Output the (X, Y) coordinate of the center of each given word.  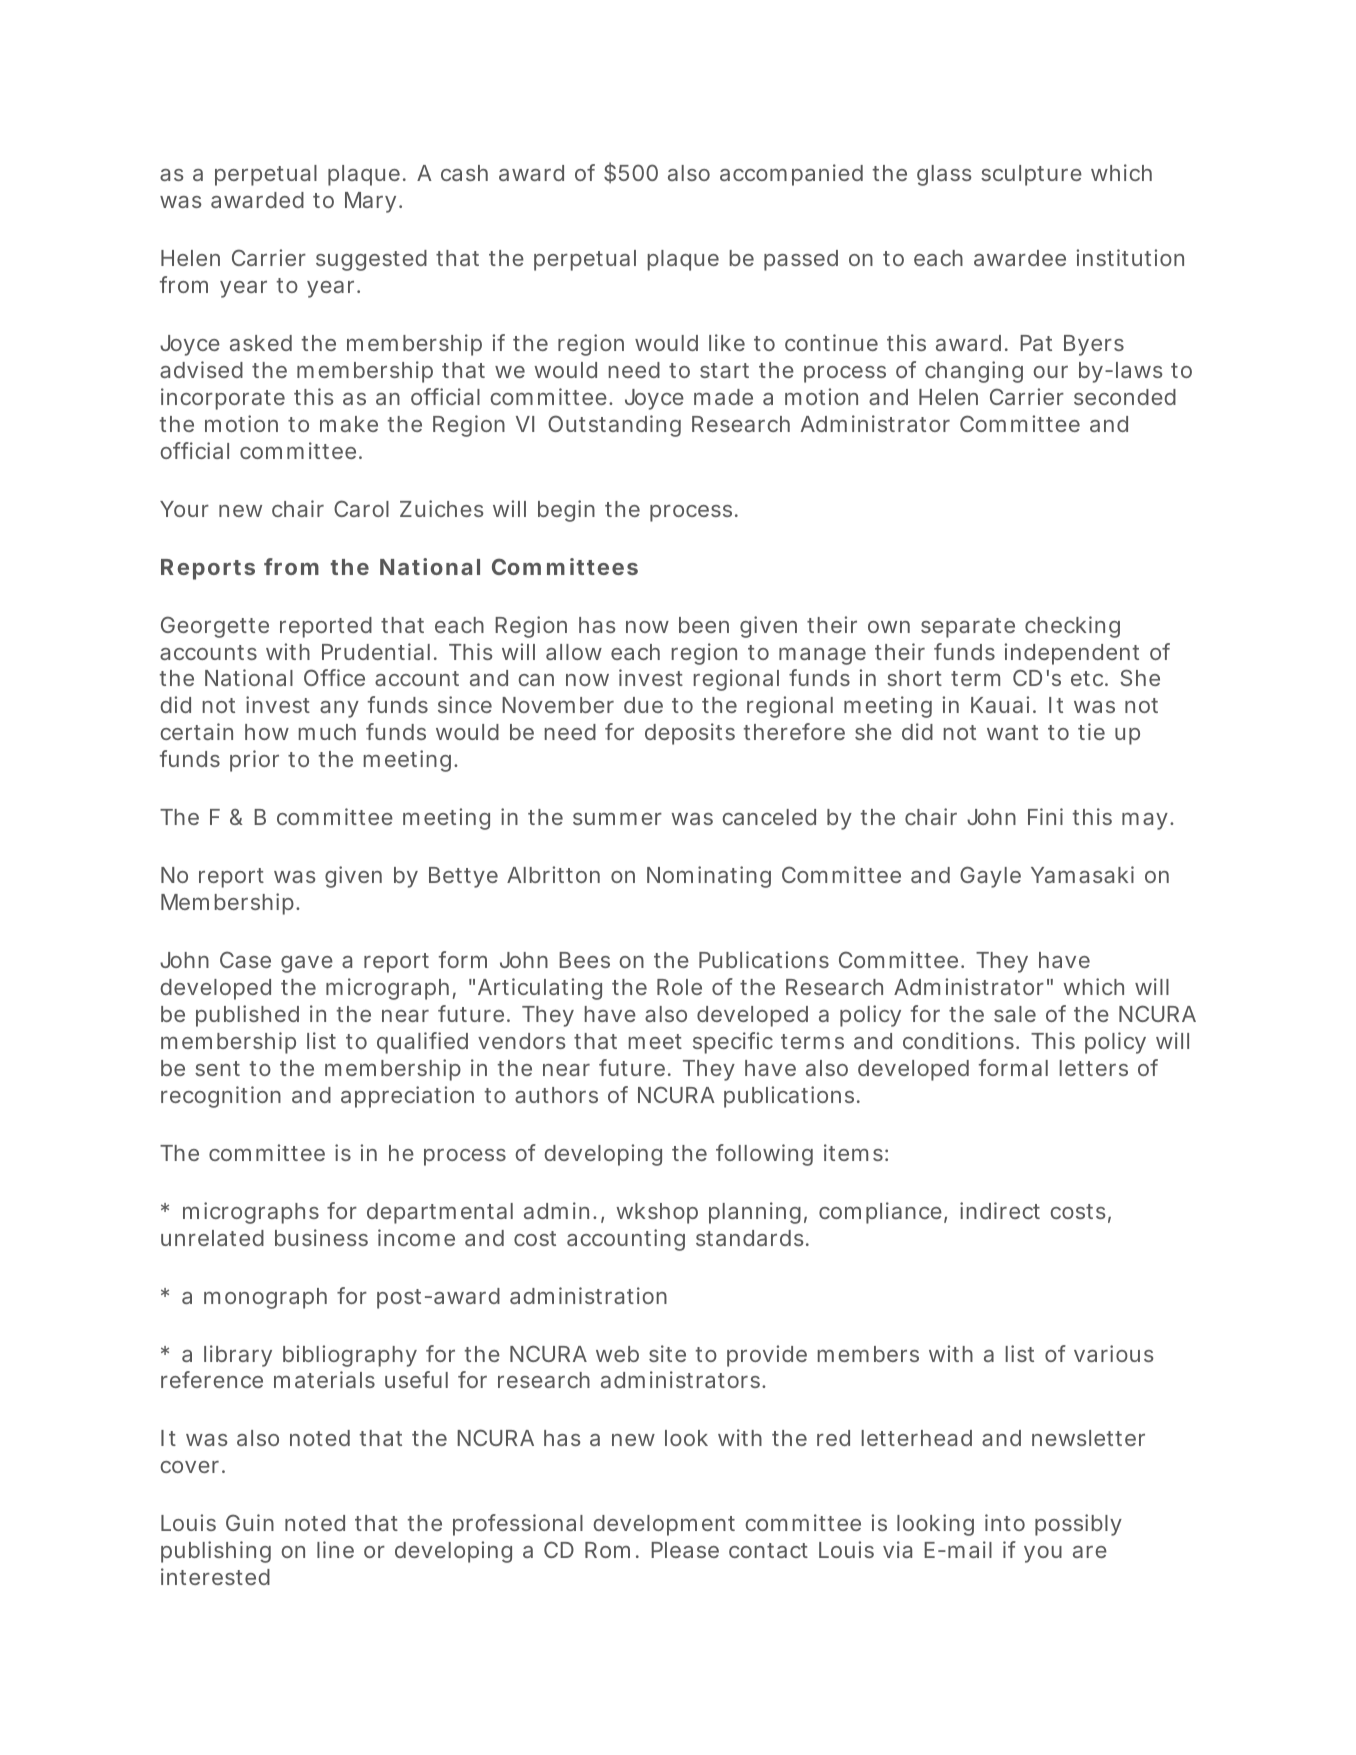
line (335, 1549)
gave (307, 964)
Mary (370, 202)
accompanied (791, 175)
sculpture (1031, 175)
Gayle (990, 877)
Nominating (709, 877)
